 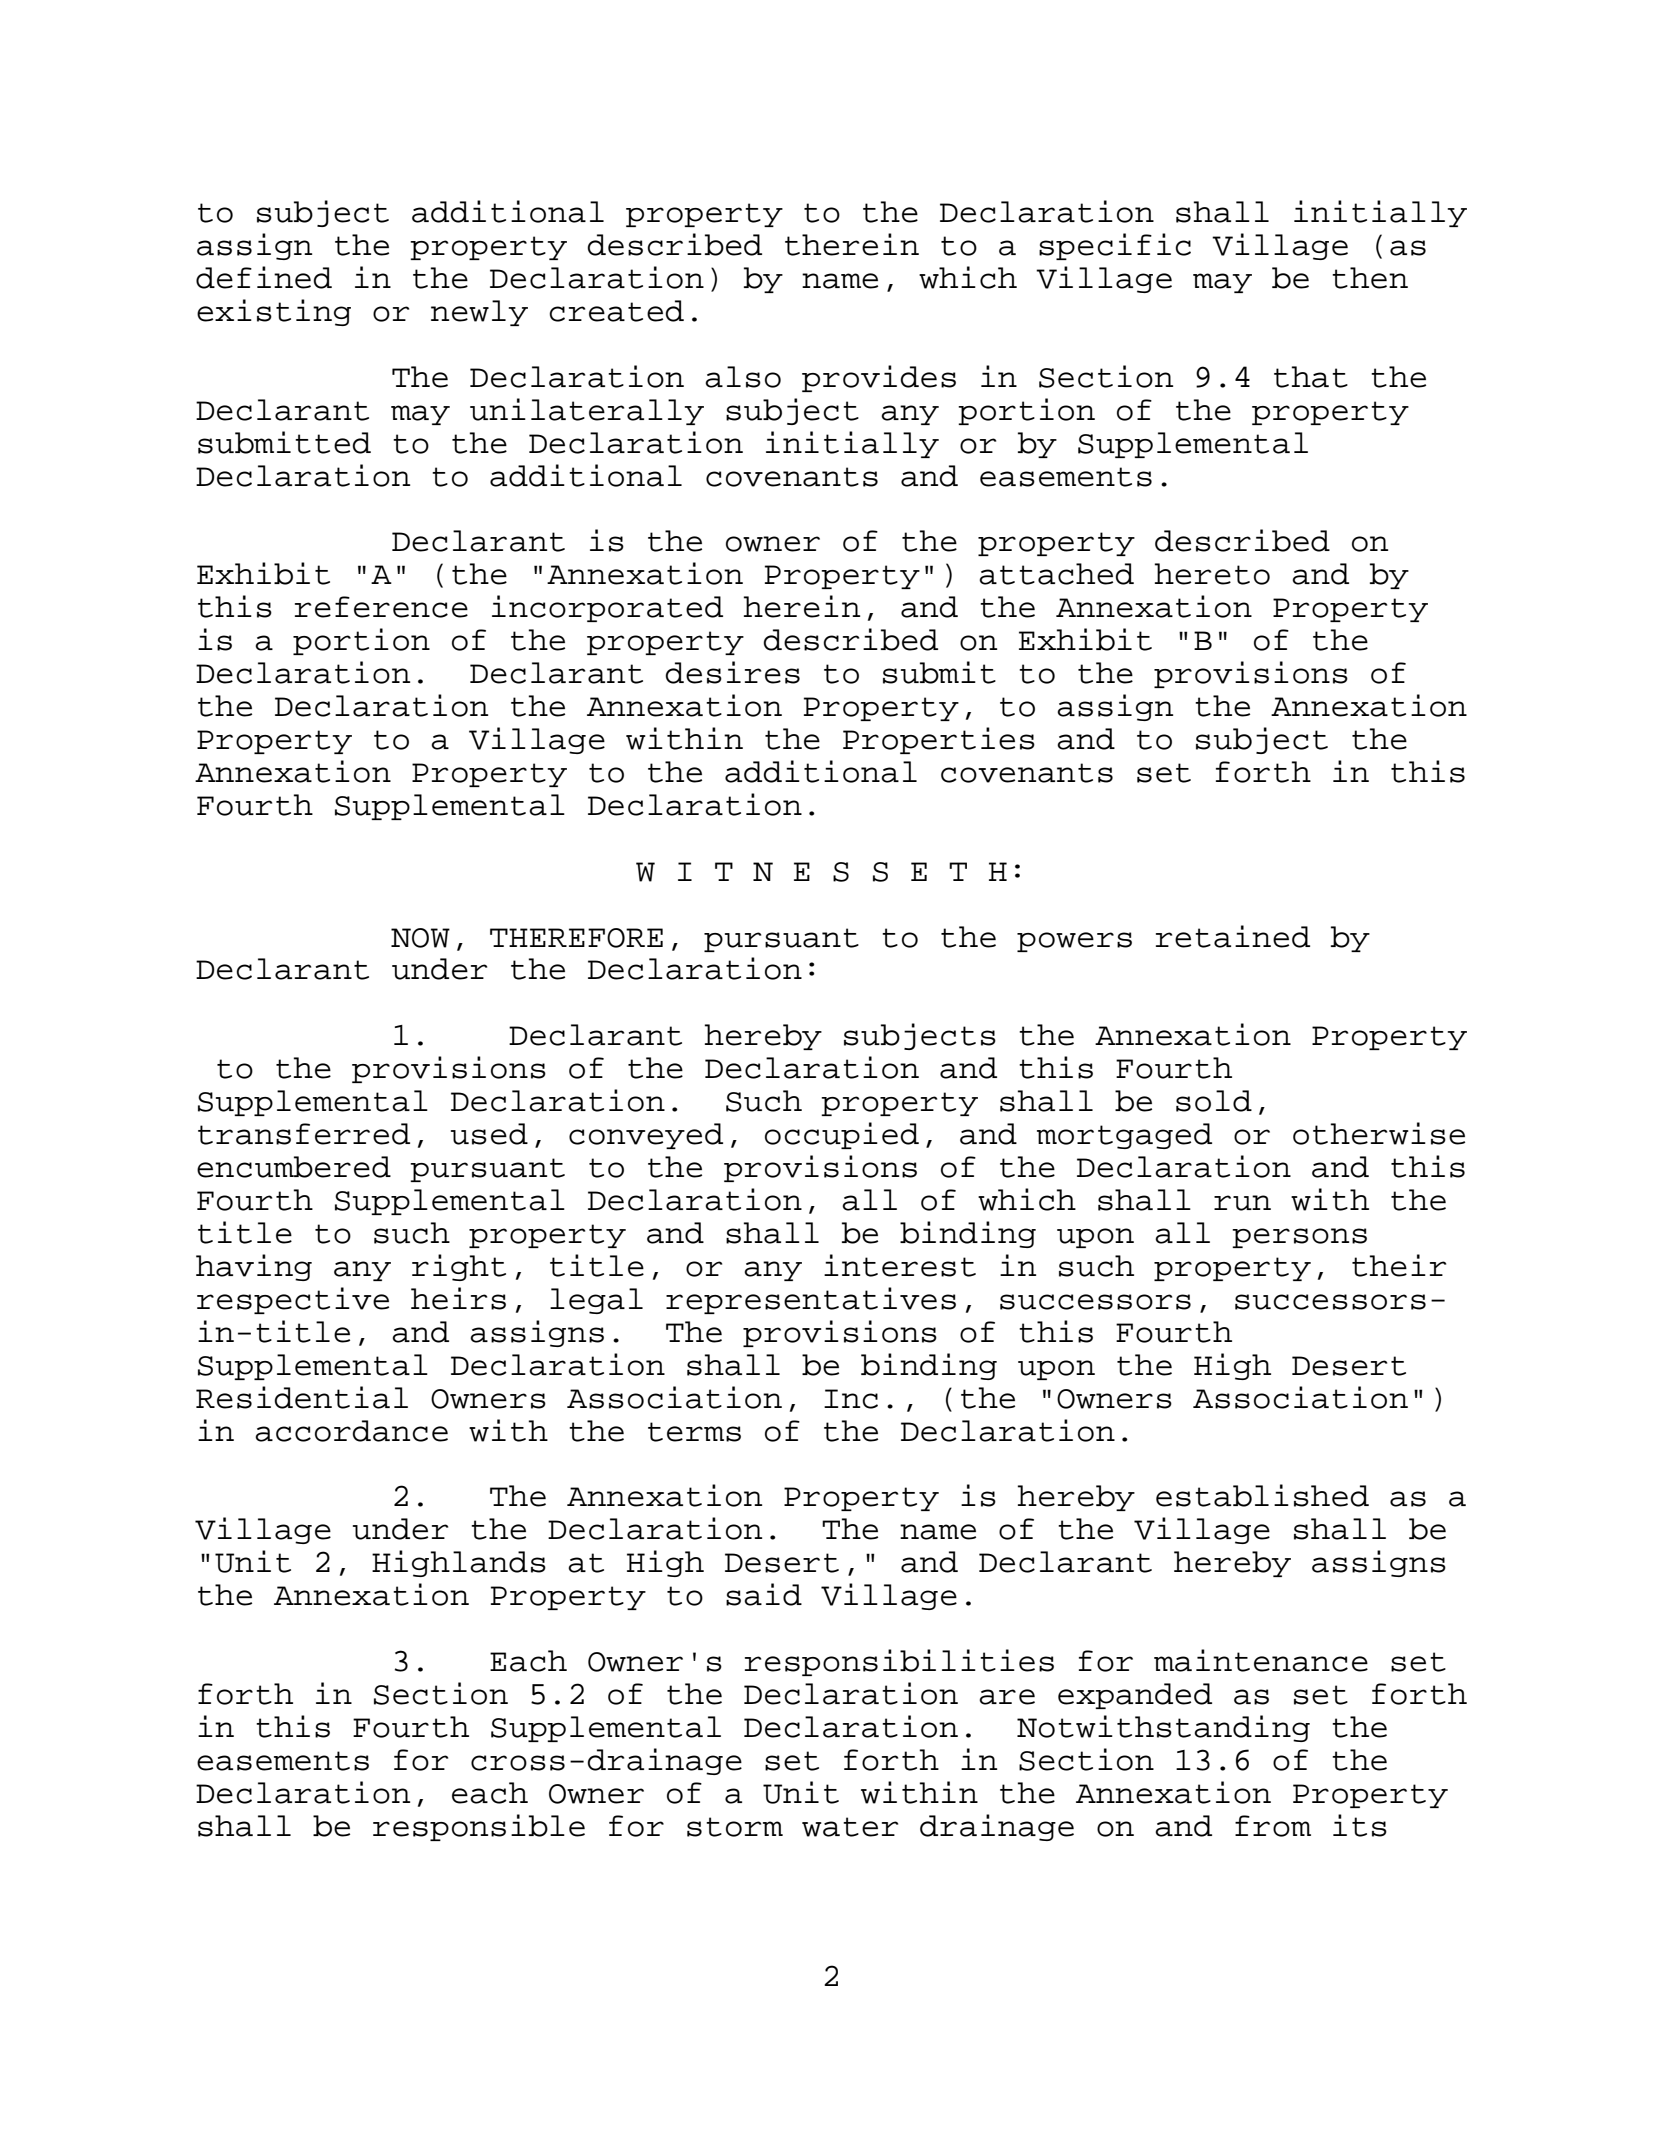 I want to click on responsible, so click(x=479, y=1827).
